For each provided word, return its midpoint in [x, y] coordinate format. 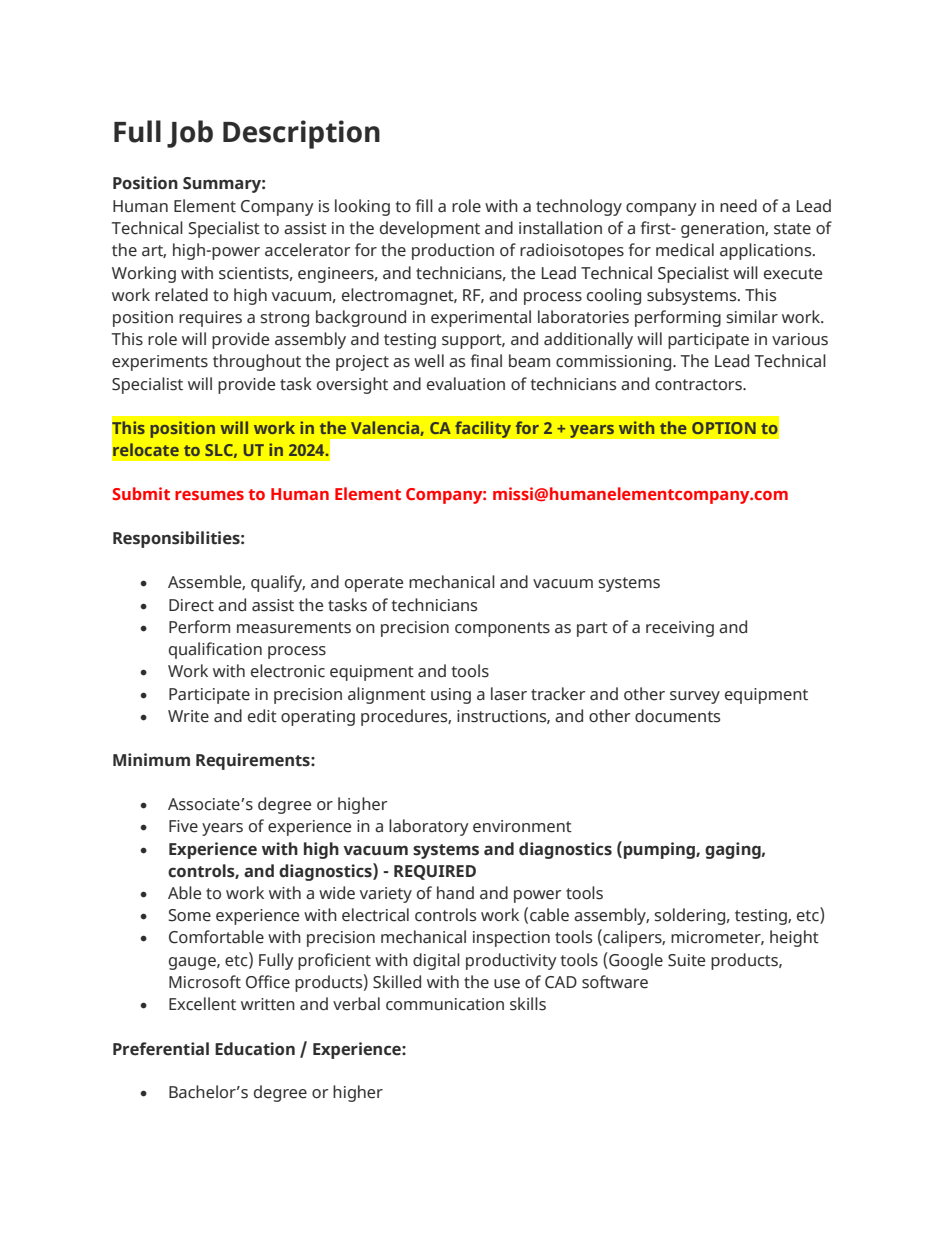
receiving [680, 629]
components [502, 629]
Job [190, 134]
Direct [191, 605]
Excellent [202, 1004]
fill [424, 205]
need [738, 206]
